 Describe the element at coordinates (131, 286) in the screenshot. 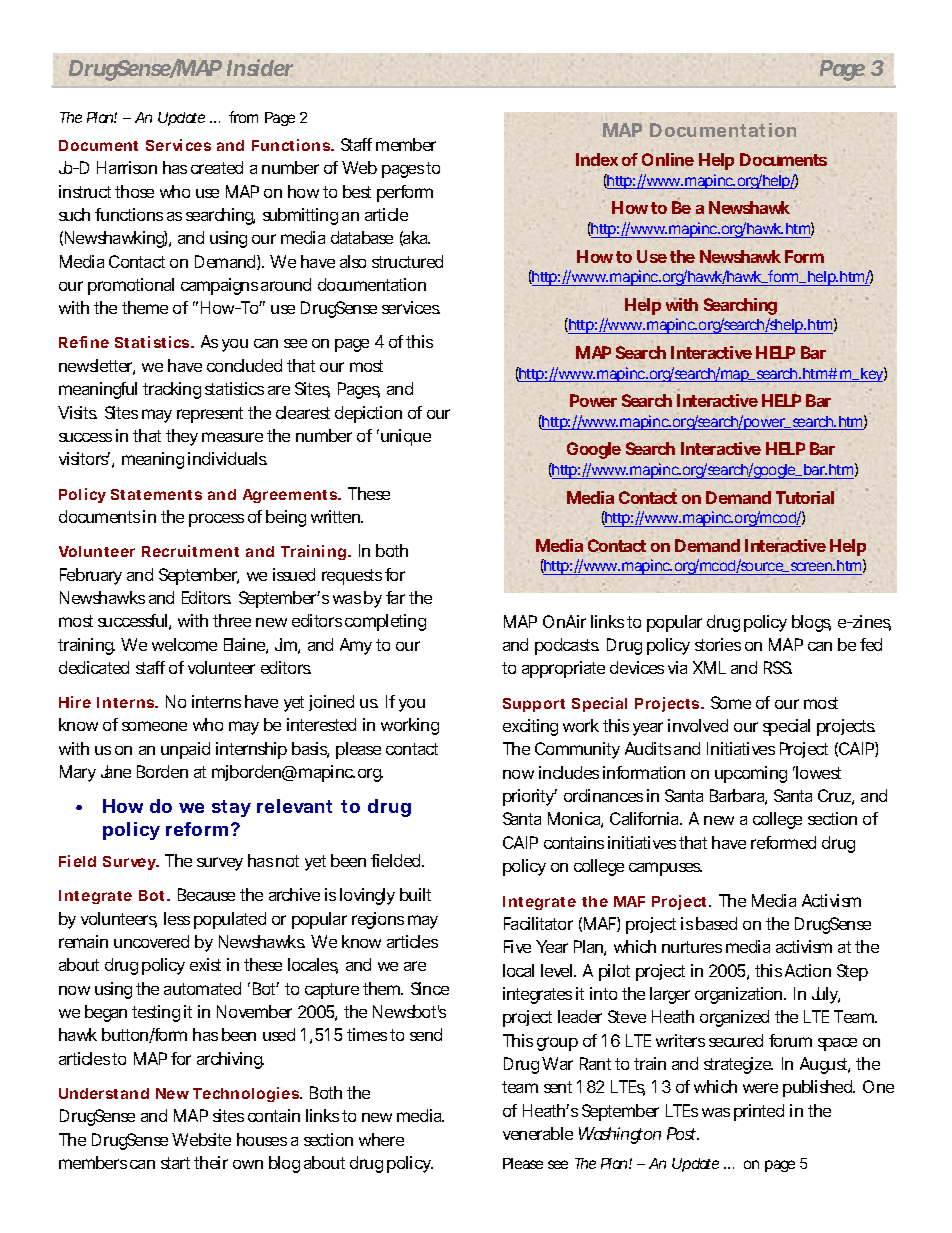

I see `promotional` at that location.
